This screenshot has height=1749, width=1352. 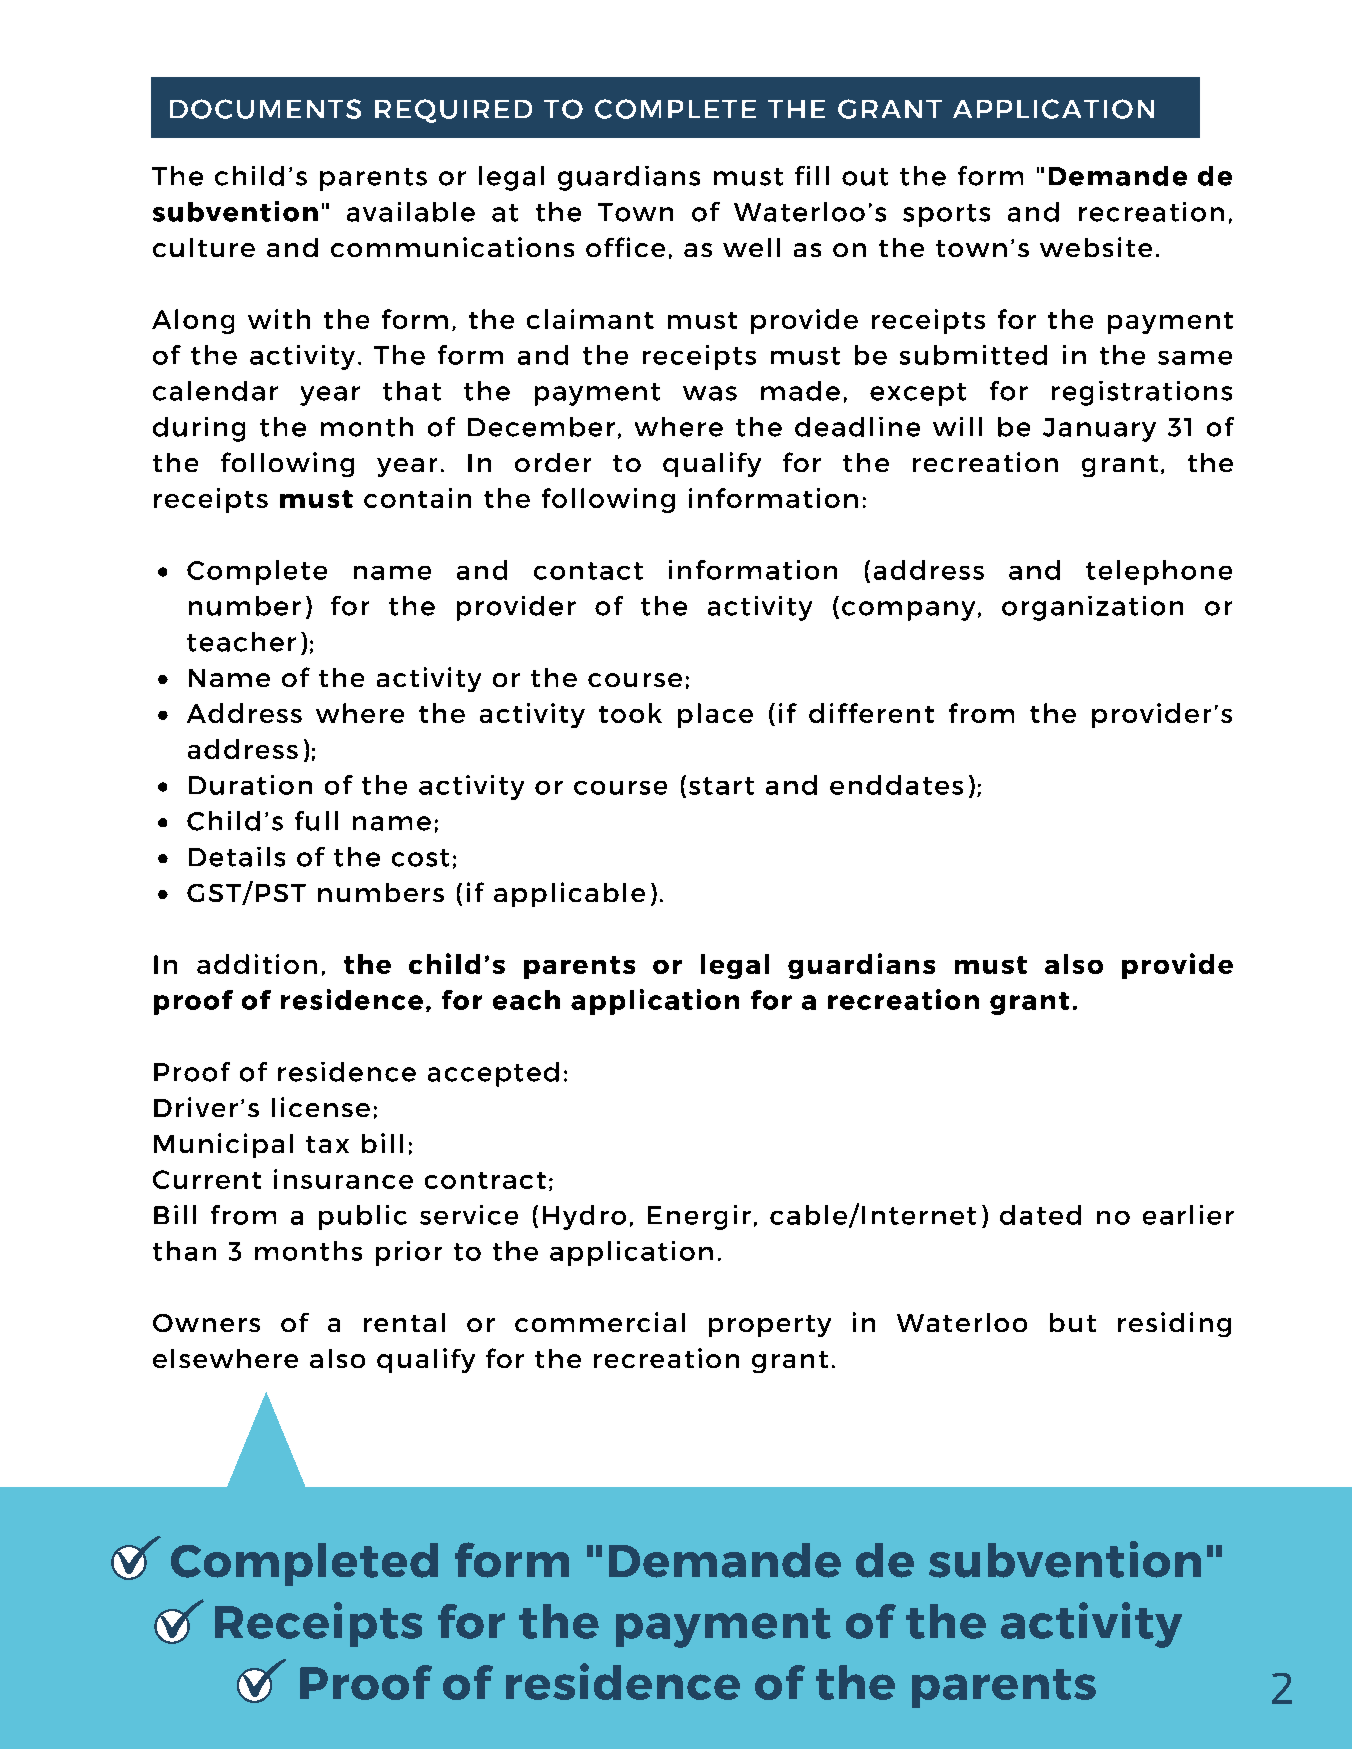 I want to click on rental, so click(x=404, y=1322).
